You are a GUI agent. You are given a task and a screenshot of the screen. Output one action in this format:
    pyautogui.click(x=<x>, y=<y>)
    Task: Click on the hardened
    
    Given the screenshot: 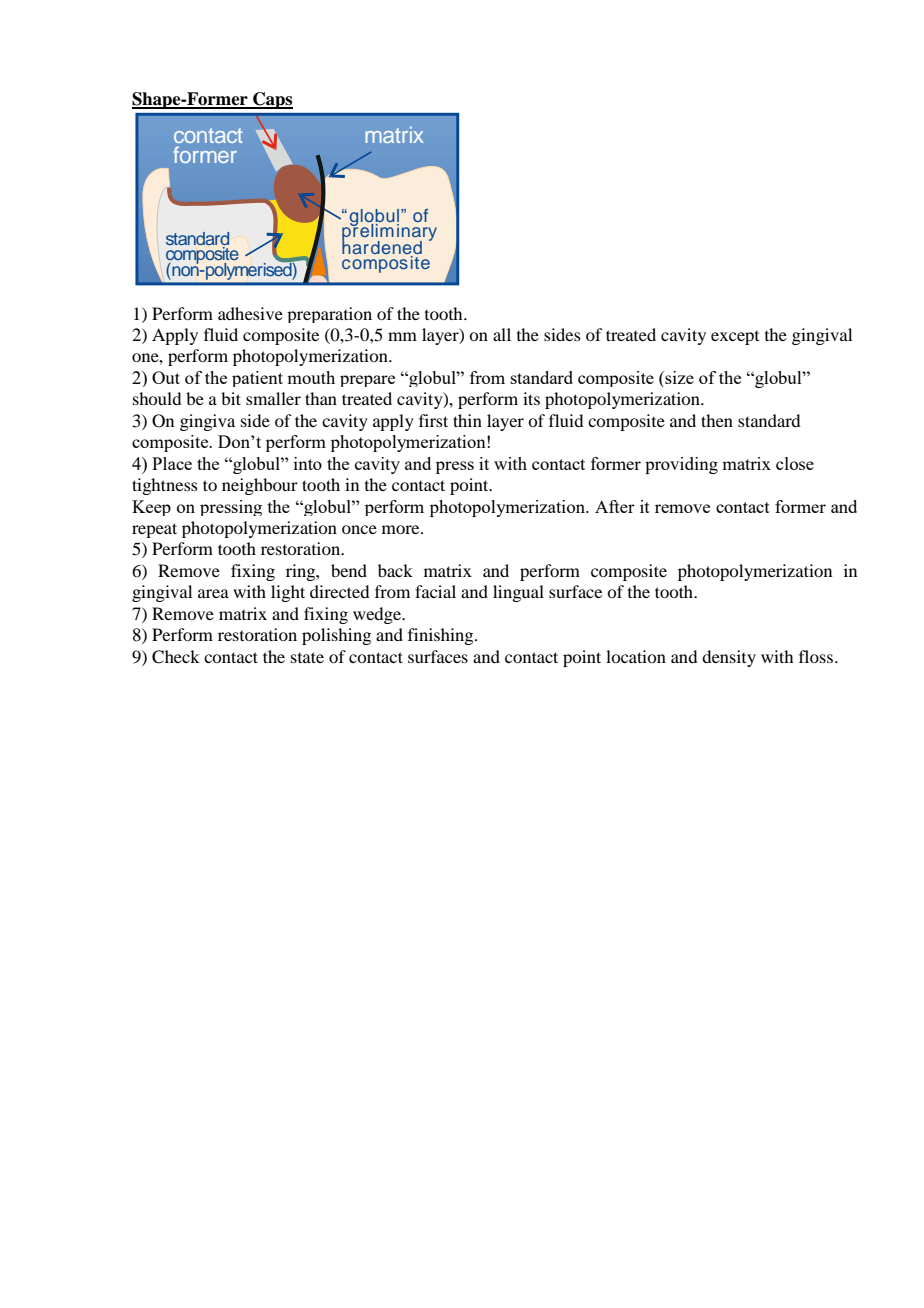 What is the action you would take?
    pyautogui.click(x=382, y=246)
